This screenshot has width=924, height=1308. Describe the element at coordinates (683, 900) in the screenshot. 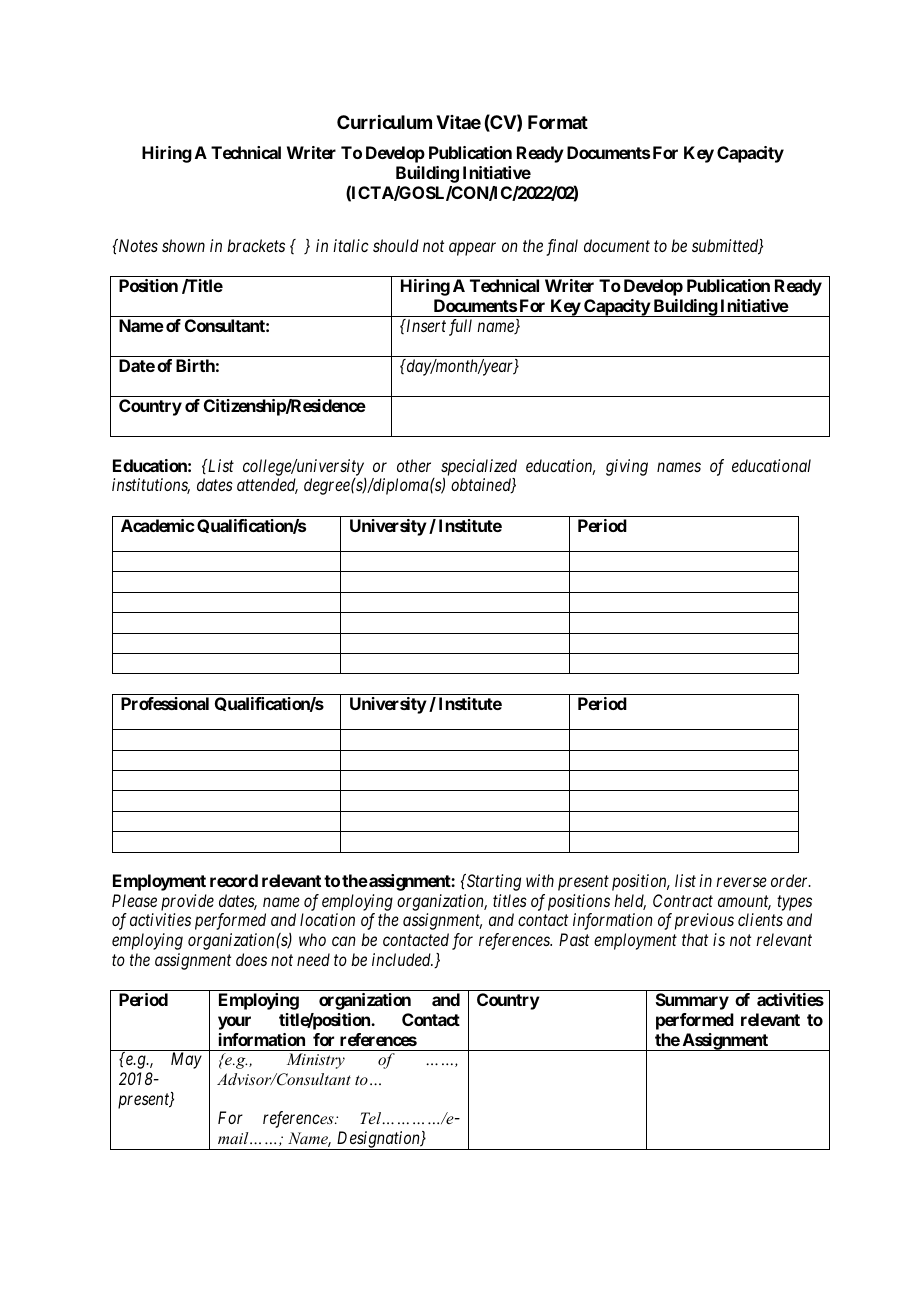

I see `Contract` at that location.
